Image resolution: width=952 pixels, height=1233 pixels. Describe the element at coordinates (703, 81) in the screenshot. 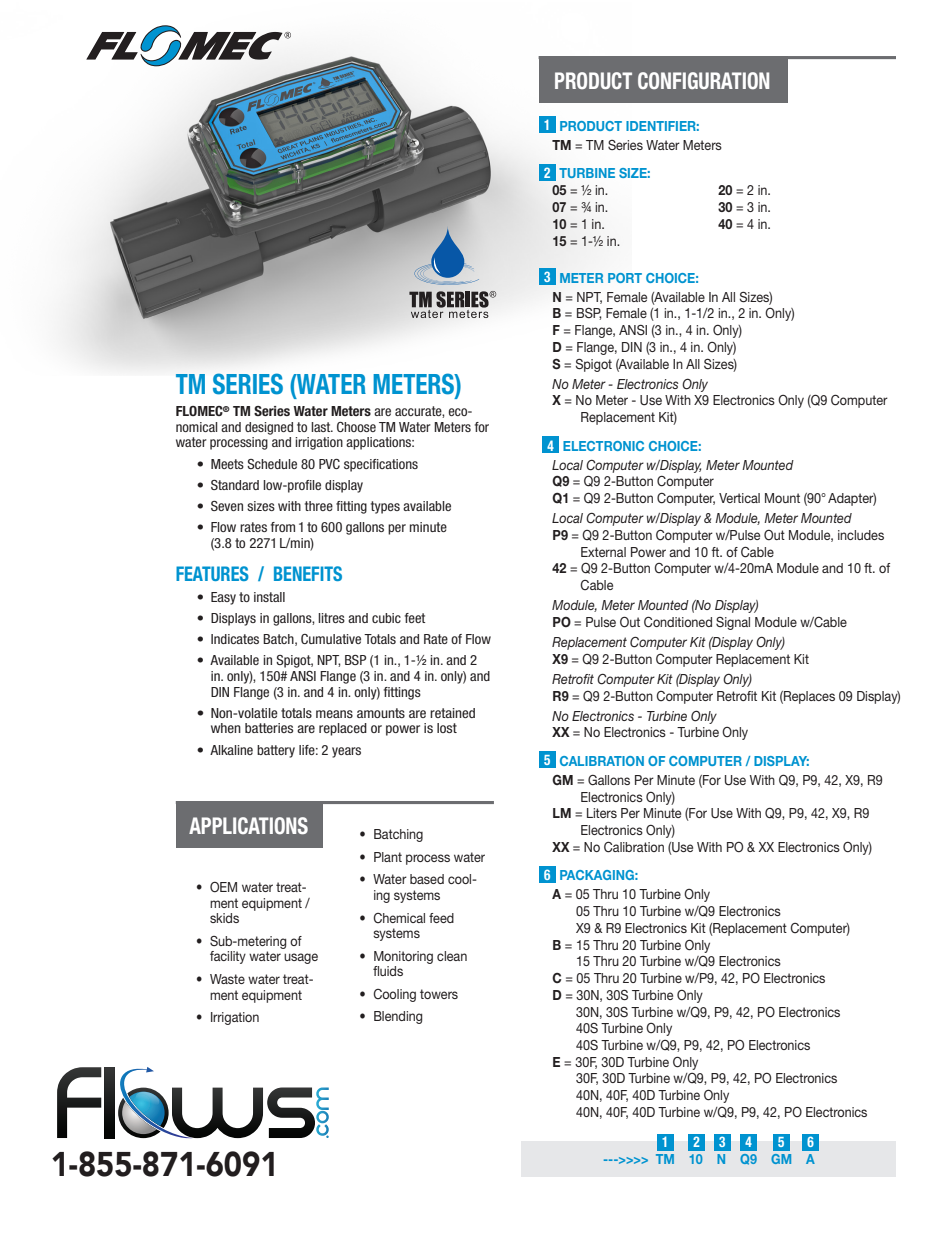

I see `CONFIGURATION` at that location.
